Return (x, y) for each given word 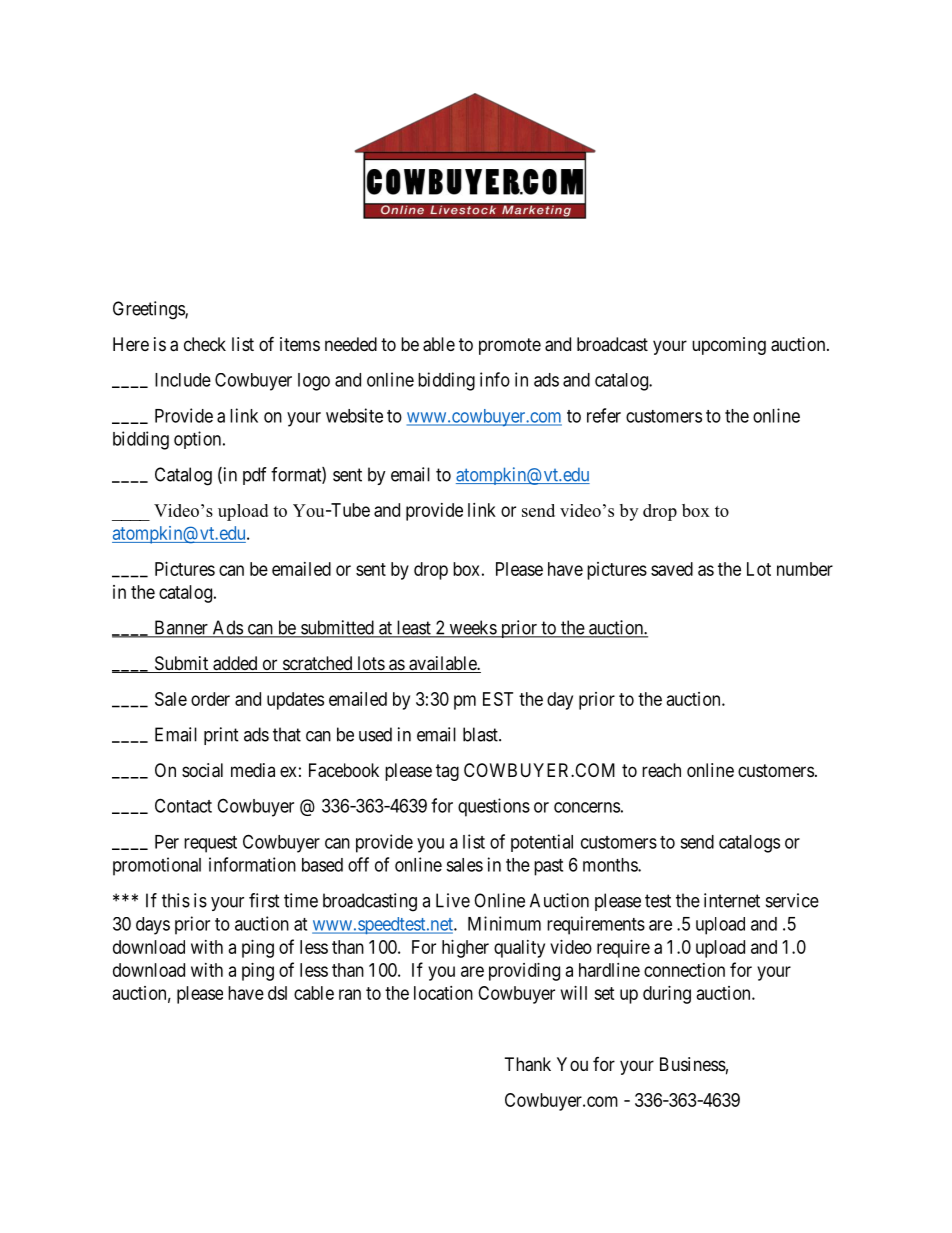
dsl (277, 993)
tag (447, 772)
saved (672, 569)
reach (661, 770)
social (202, 770)
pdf (255, 476)
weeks (472, 628)
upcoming (729, 346)
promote (510, 346)
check (205, 344)
